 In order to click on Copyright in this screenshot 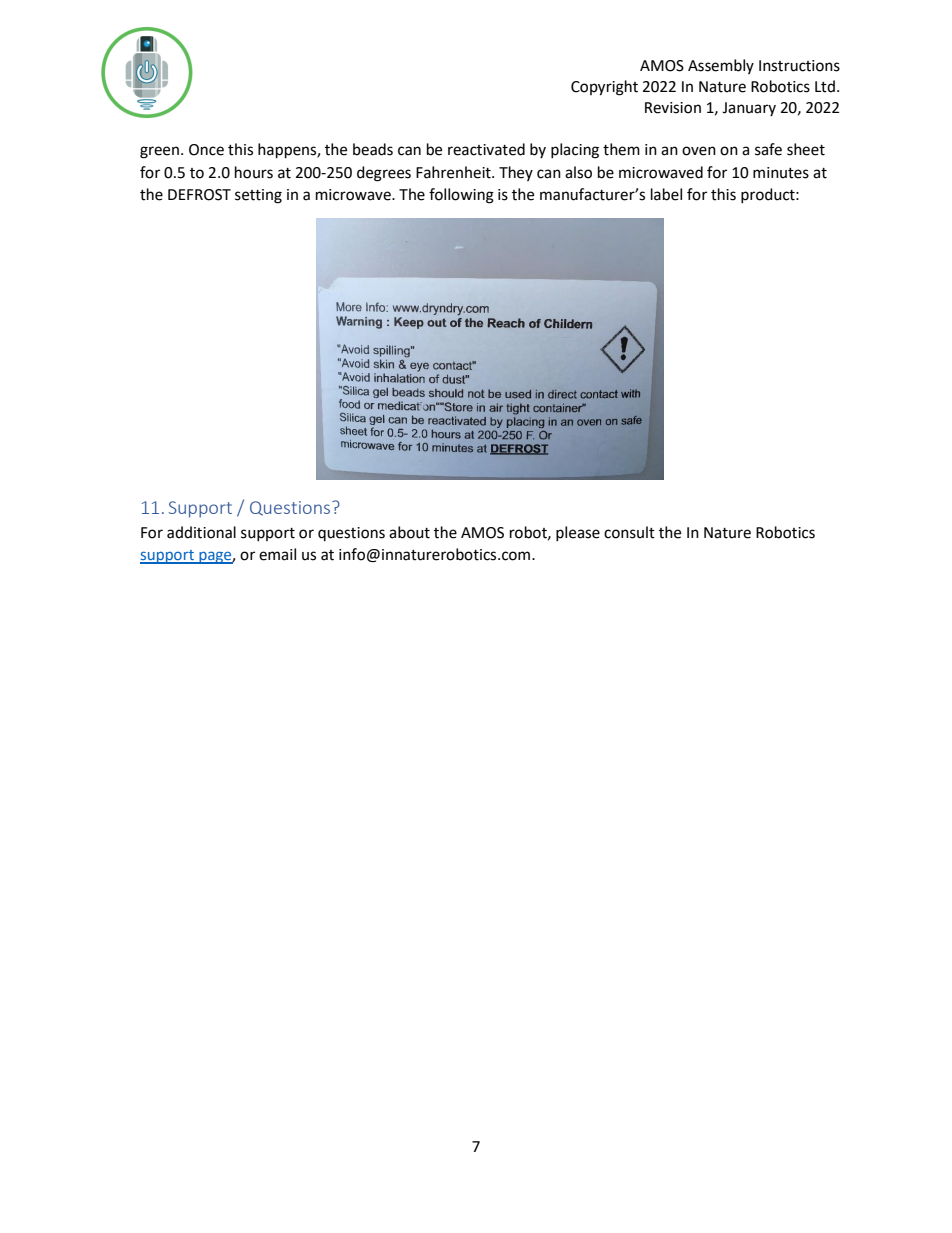, I will do `click(604, 88)`.
